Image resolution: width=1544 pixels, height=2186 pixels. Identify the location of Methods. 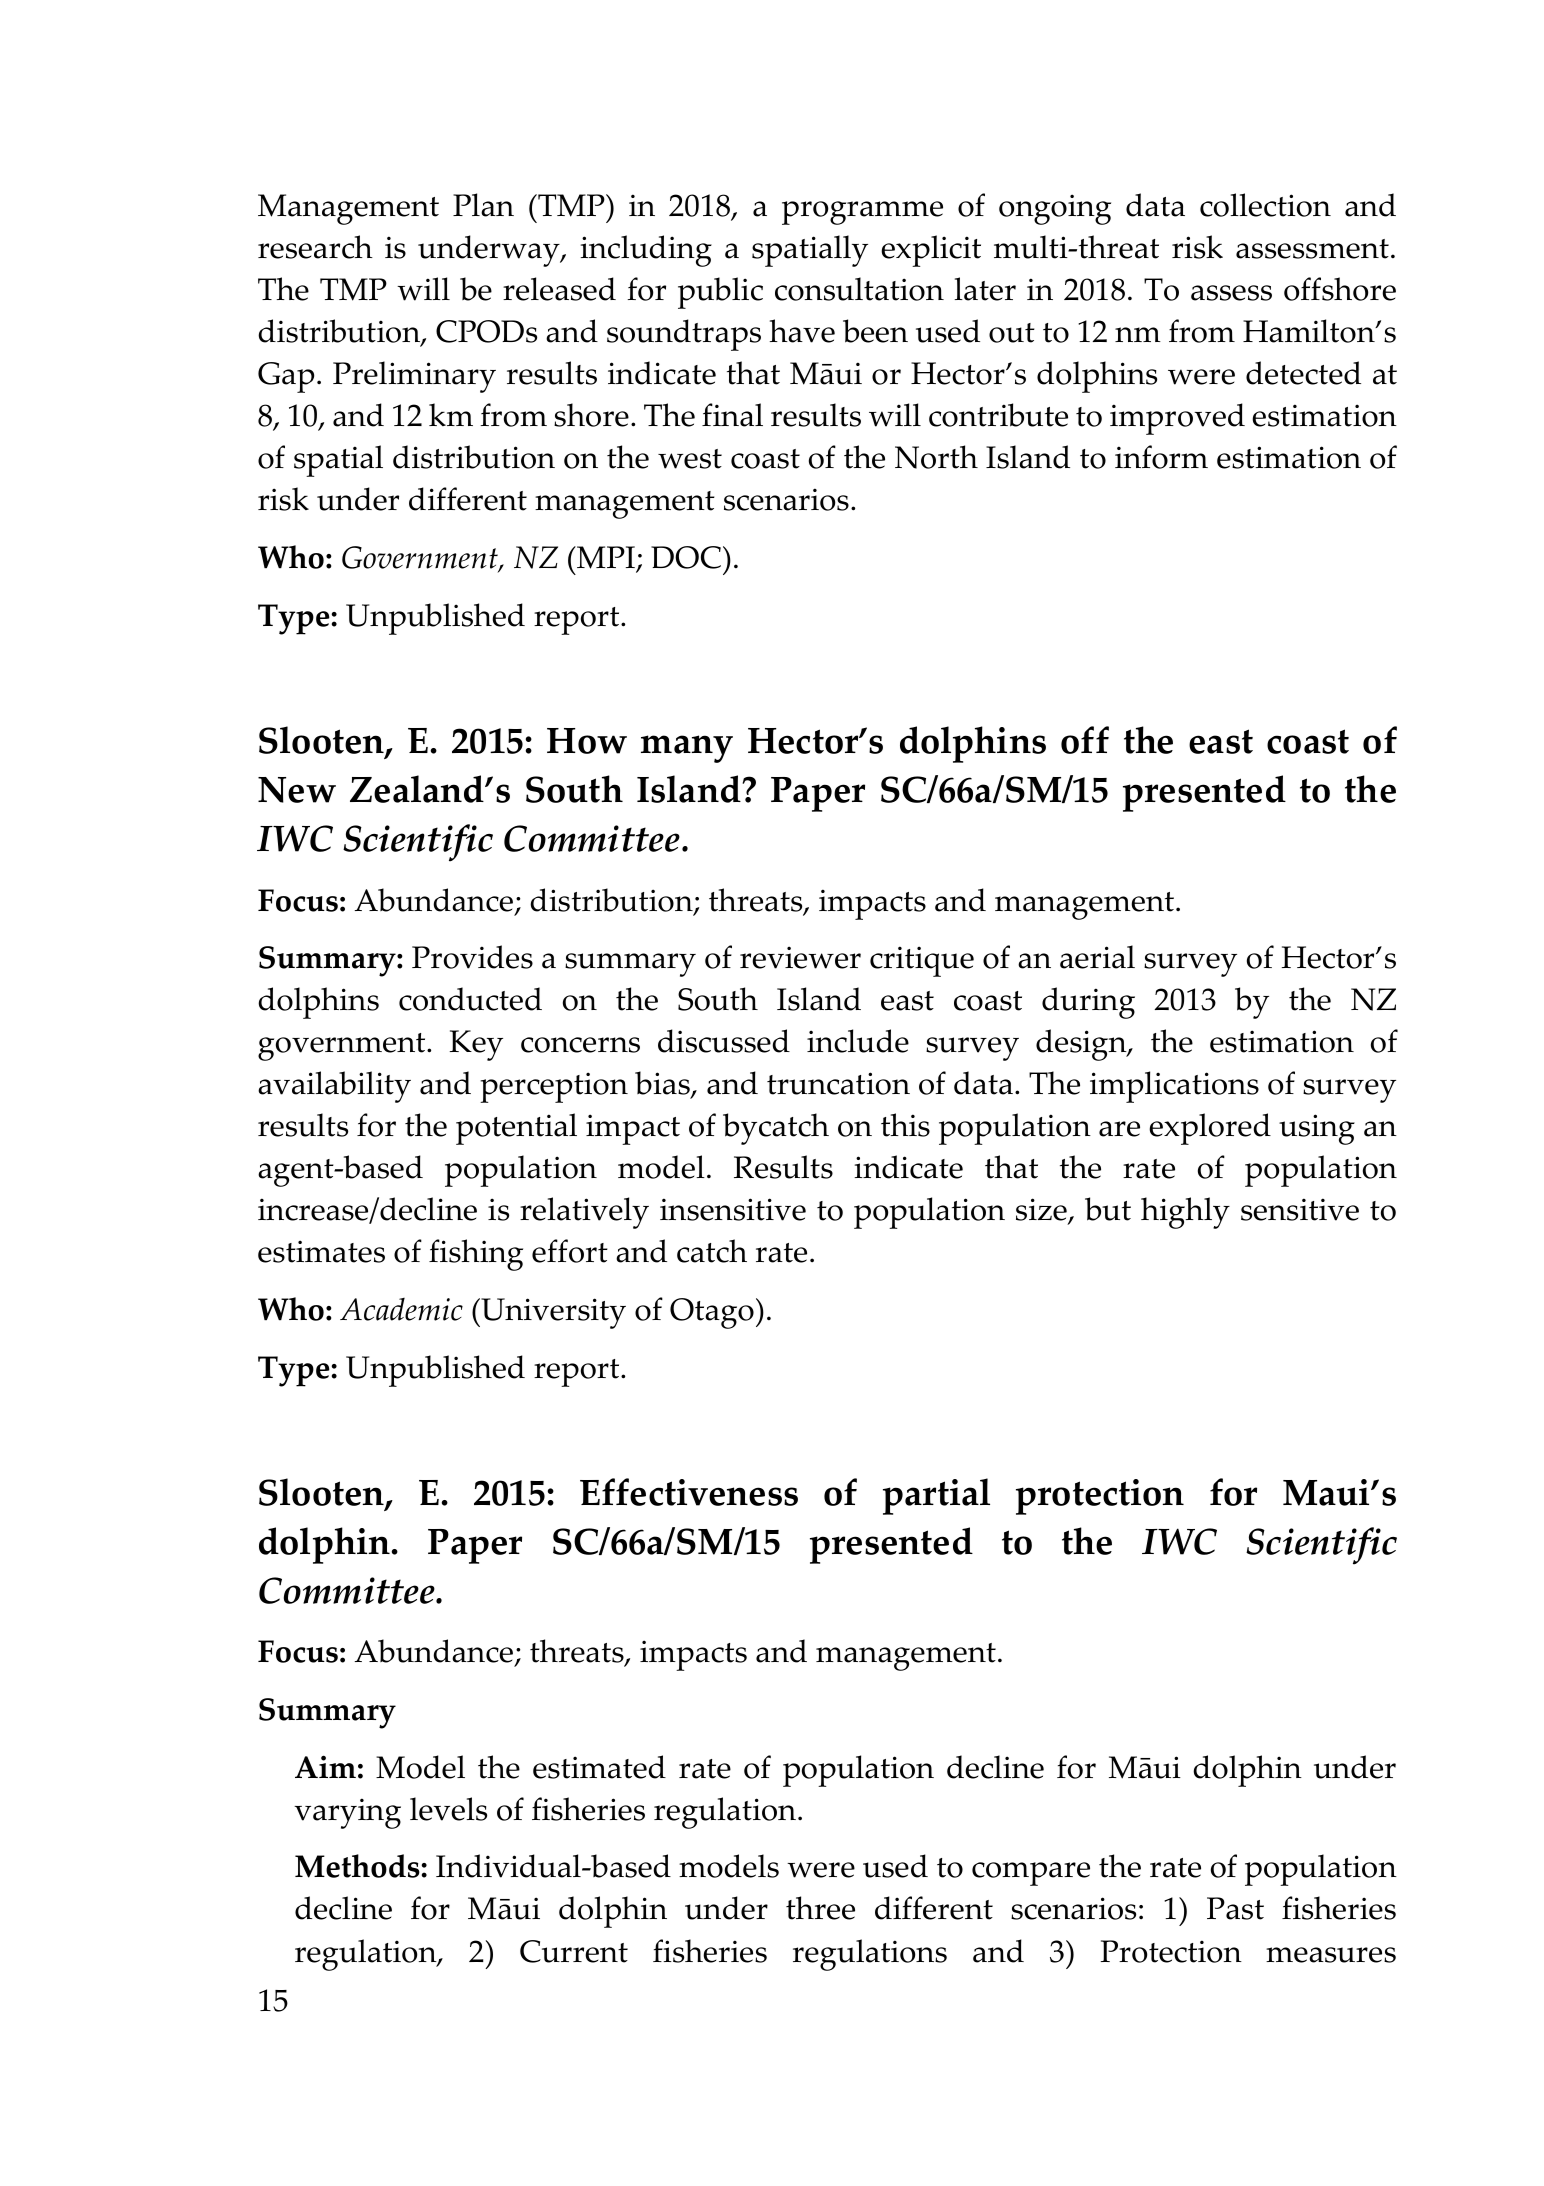
(357, 1866).
